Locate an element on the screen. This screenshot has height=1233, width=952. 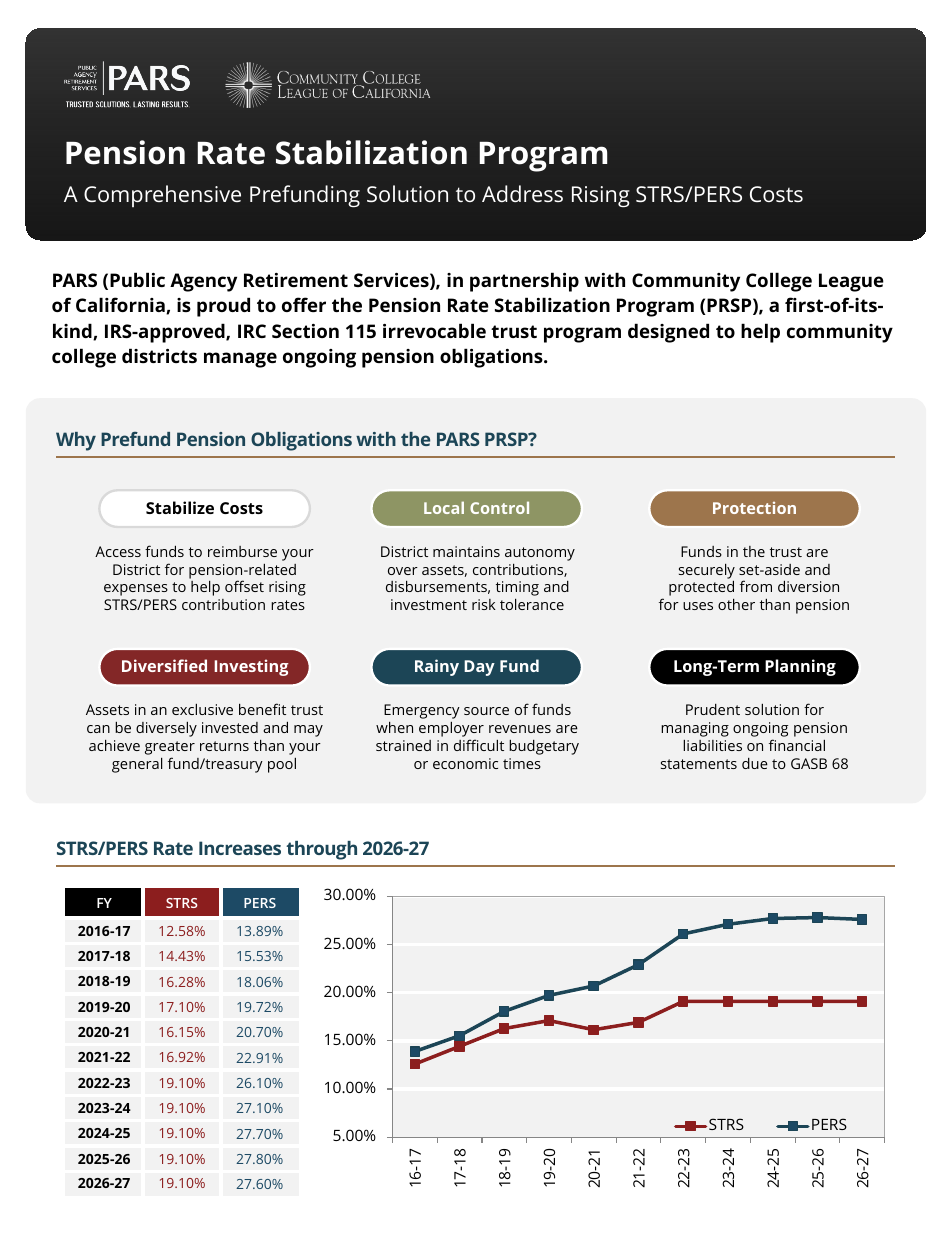
Diversified is located at coordinates (164, 665).
